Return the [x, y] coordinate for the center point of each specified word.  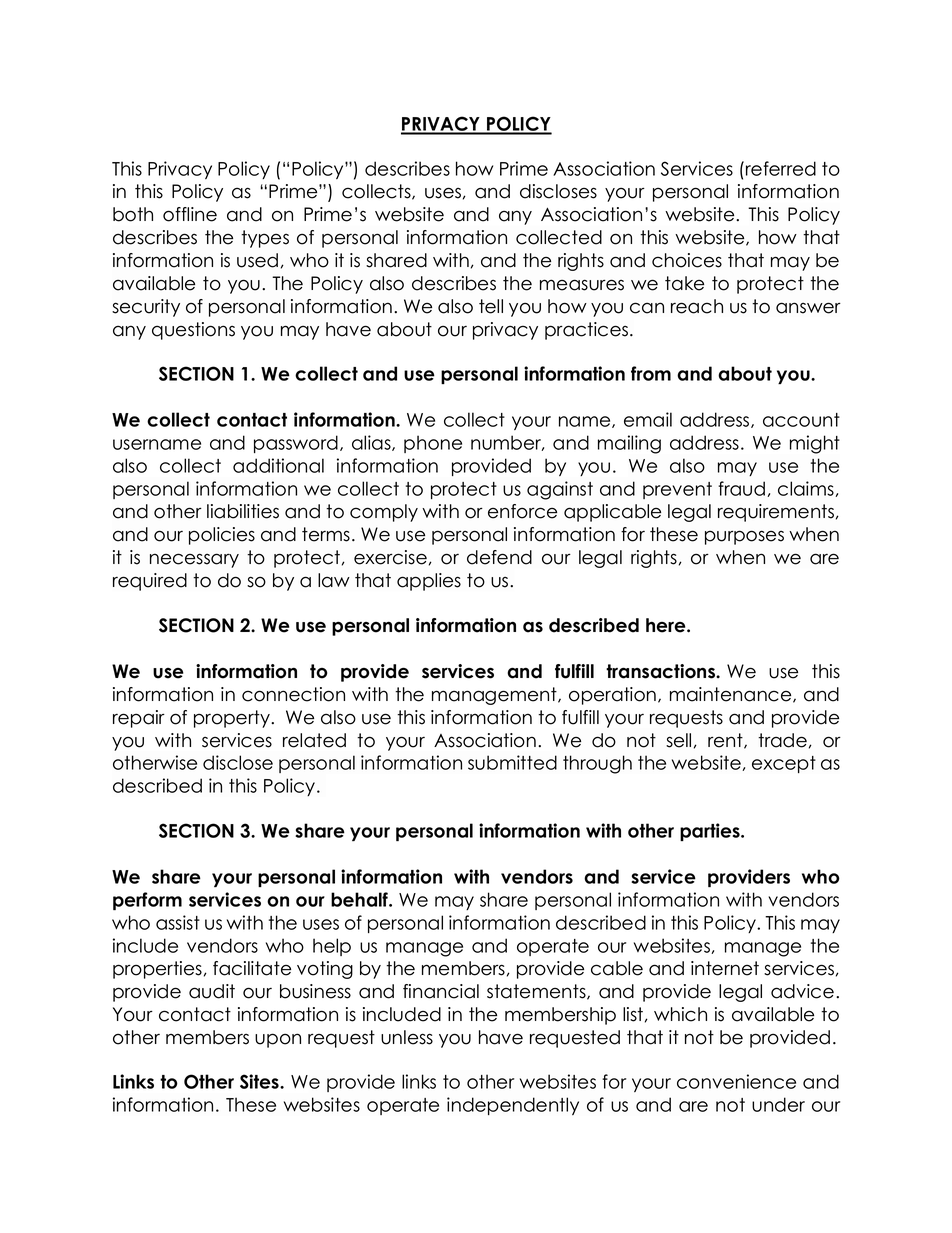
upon [278, 1040]
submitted [512, 762]
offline [190, 214]
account [801, 420]
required [150, 582]
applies [429, 582]
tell [491, 306]
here [667, 625]
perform [147, 901]
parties [711, 832]
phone [433, 444]
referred [781, 168]
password [296, 444]
